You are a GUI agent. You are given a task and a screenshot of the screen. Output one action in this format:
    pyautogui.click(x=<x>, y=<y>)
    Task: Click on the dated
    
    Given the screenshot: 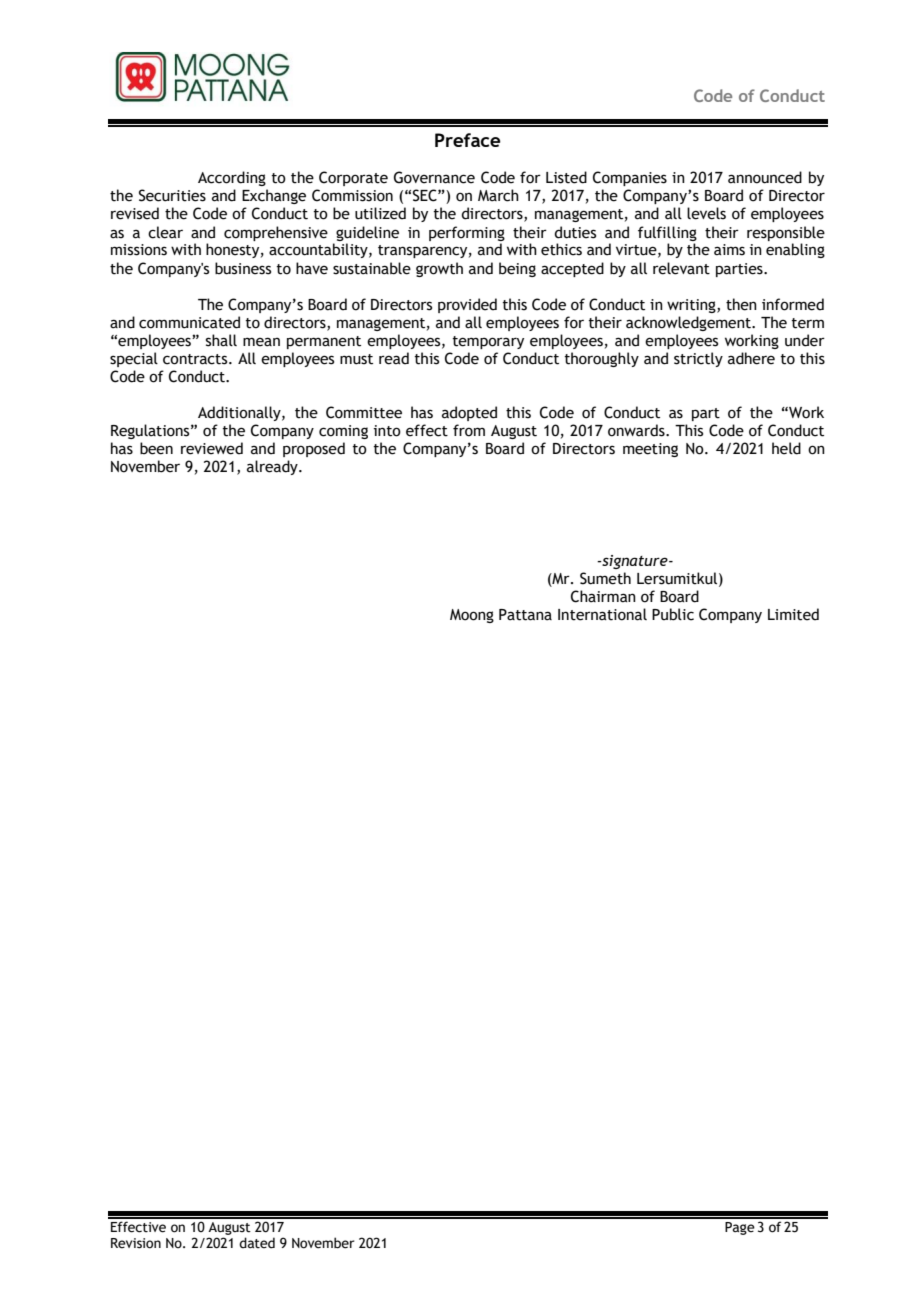 What is the action you would take?
    pyautogui.click(x=257, y=1243)
